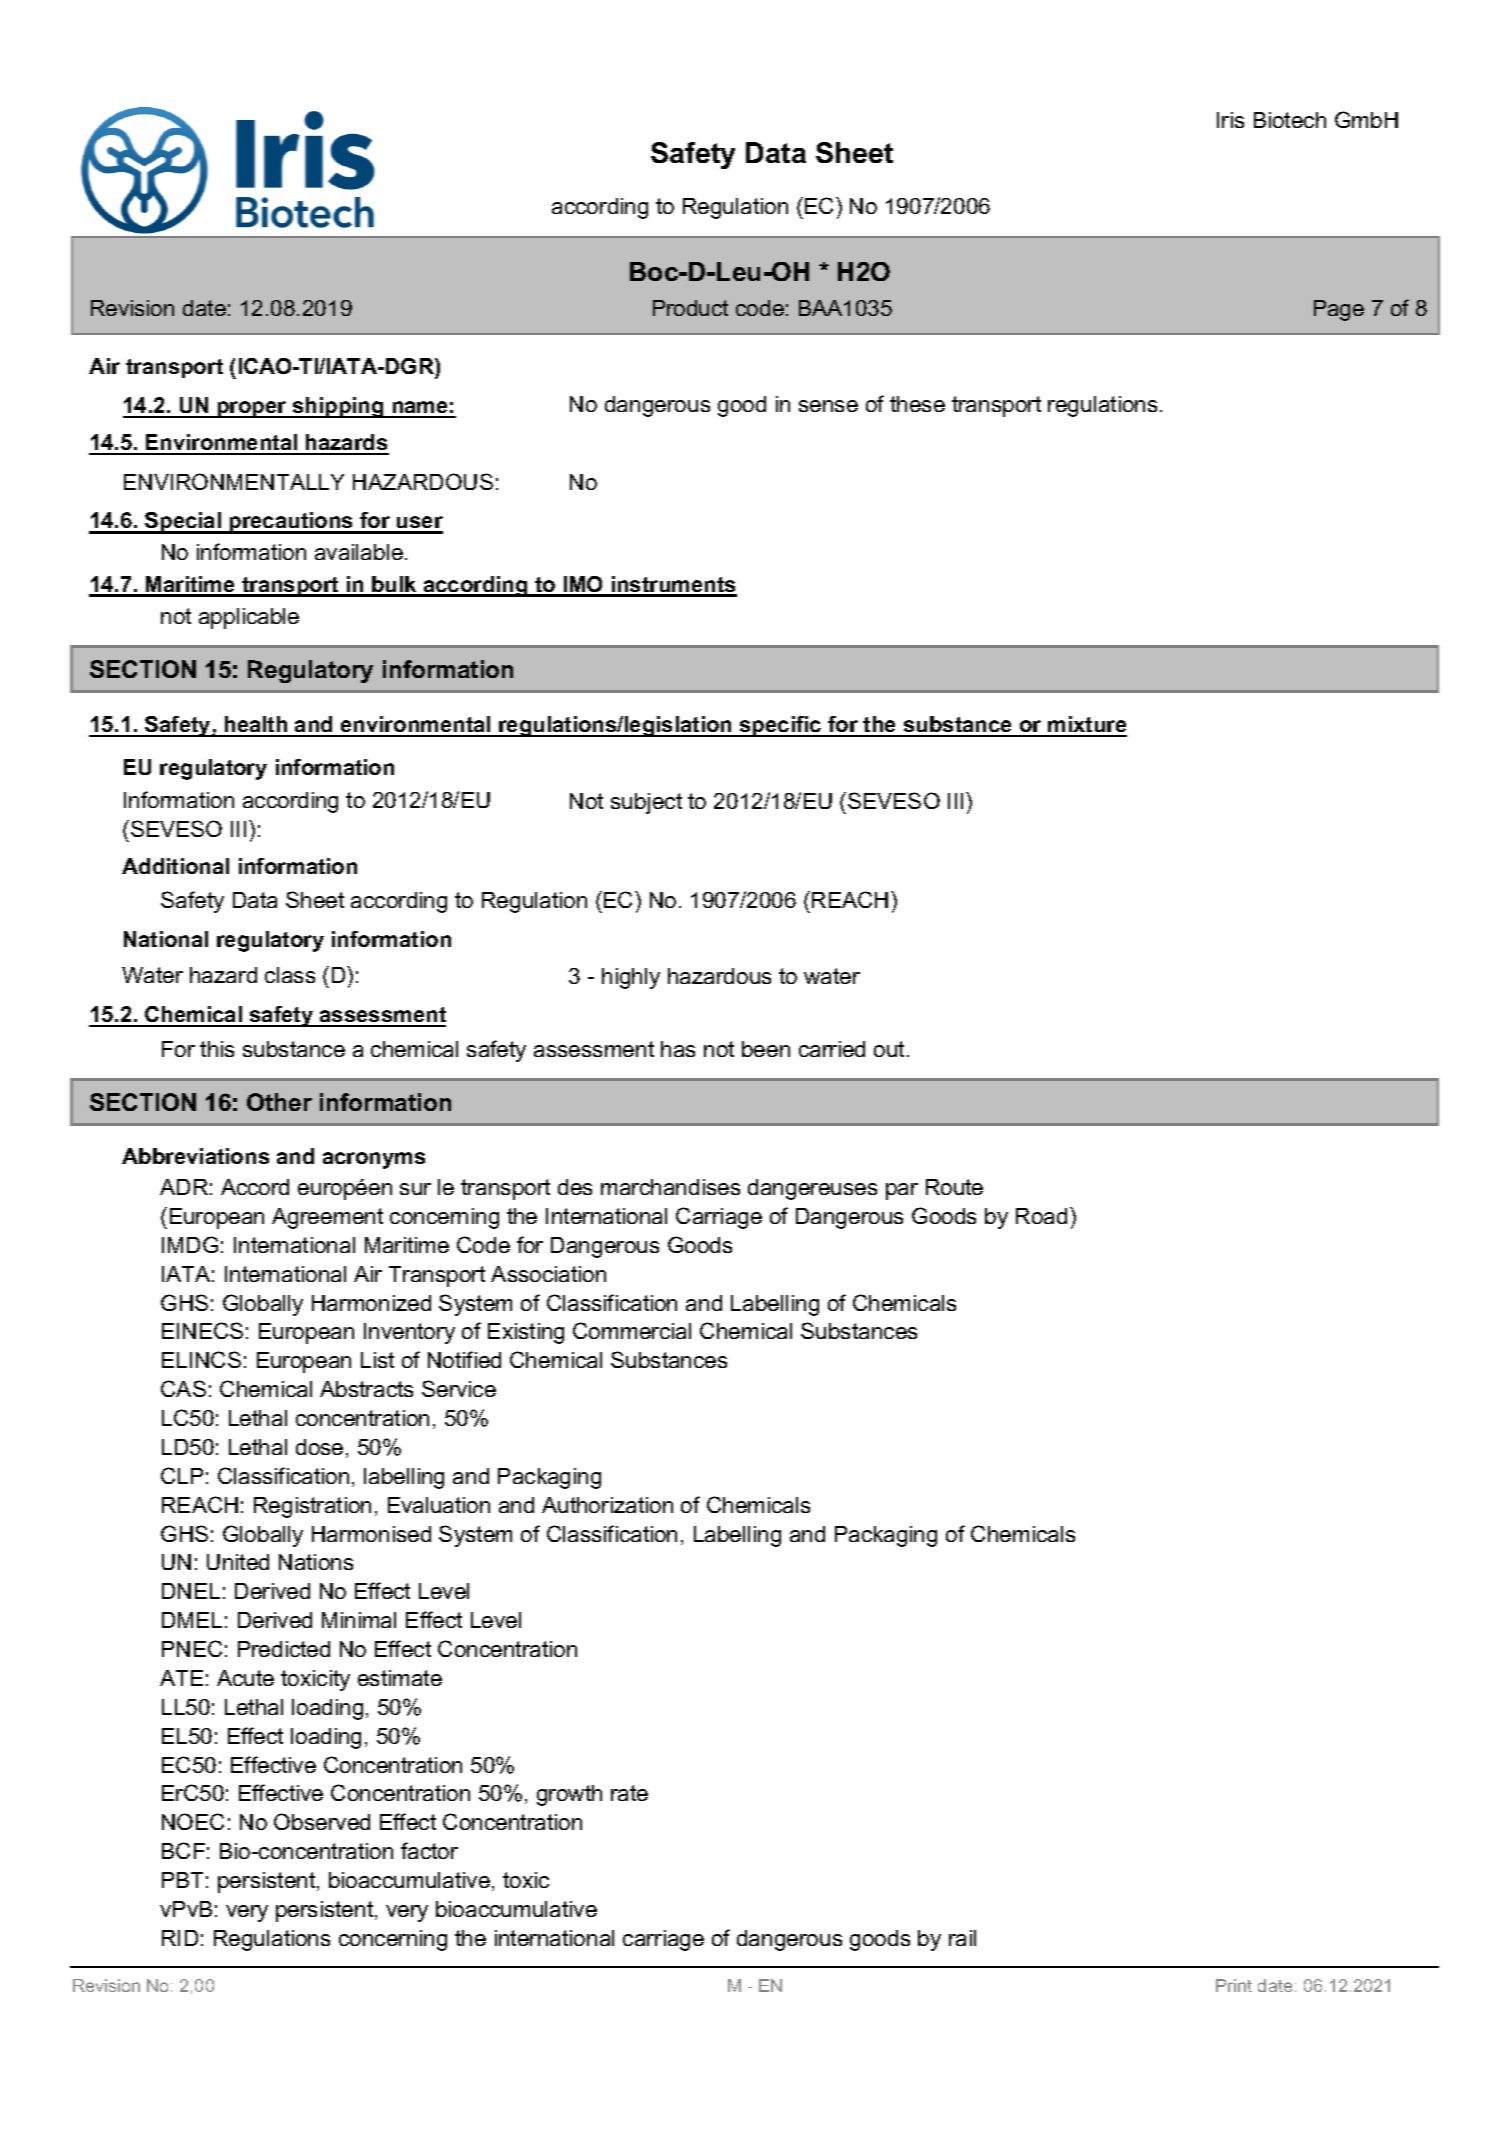 Image resolution: width=1507 pixels, height=2130 pixels. Describe the element at coordinates (781, 726) in the document. I see `specific` at that location.
